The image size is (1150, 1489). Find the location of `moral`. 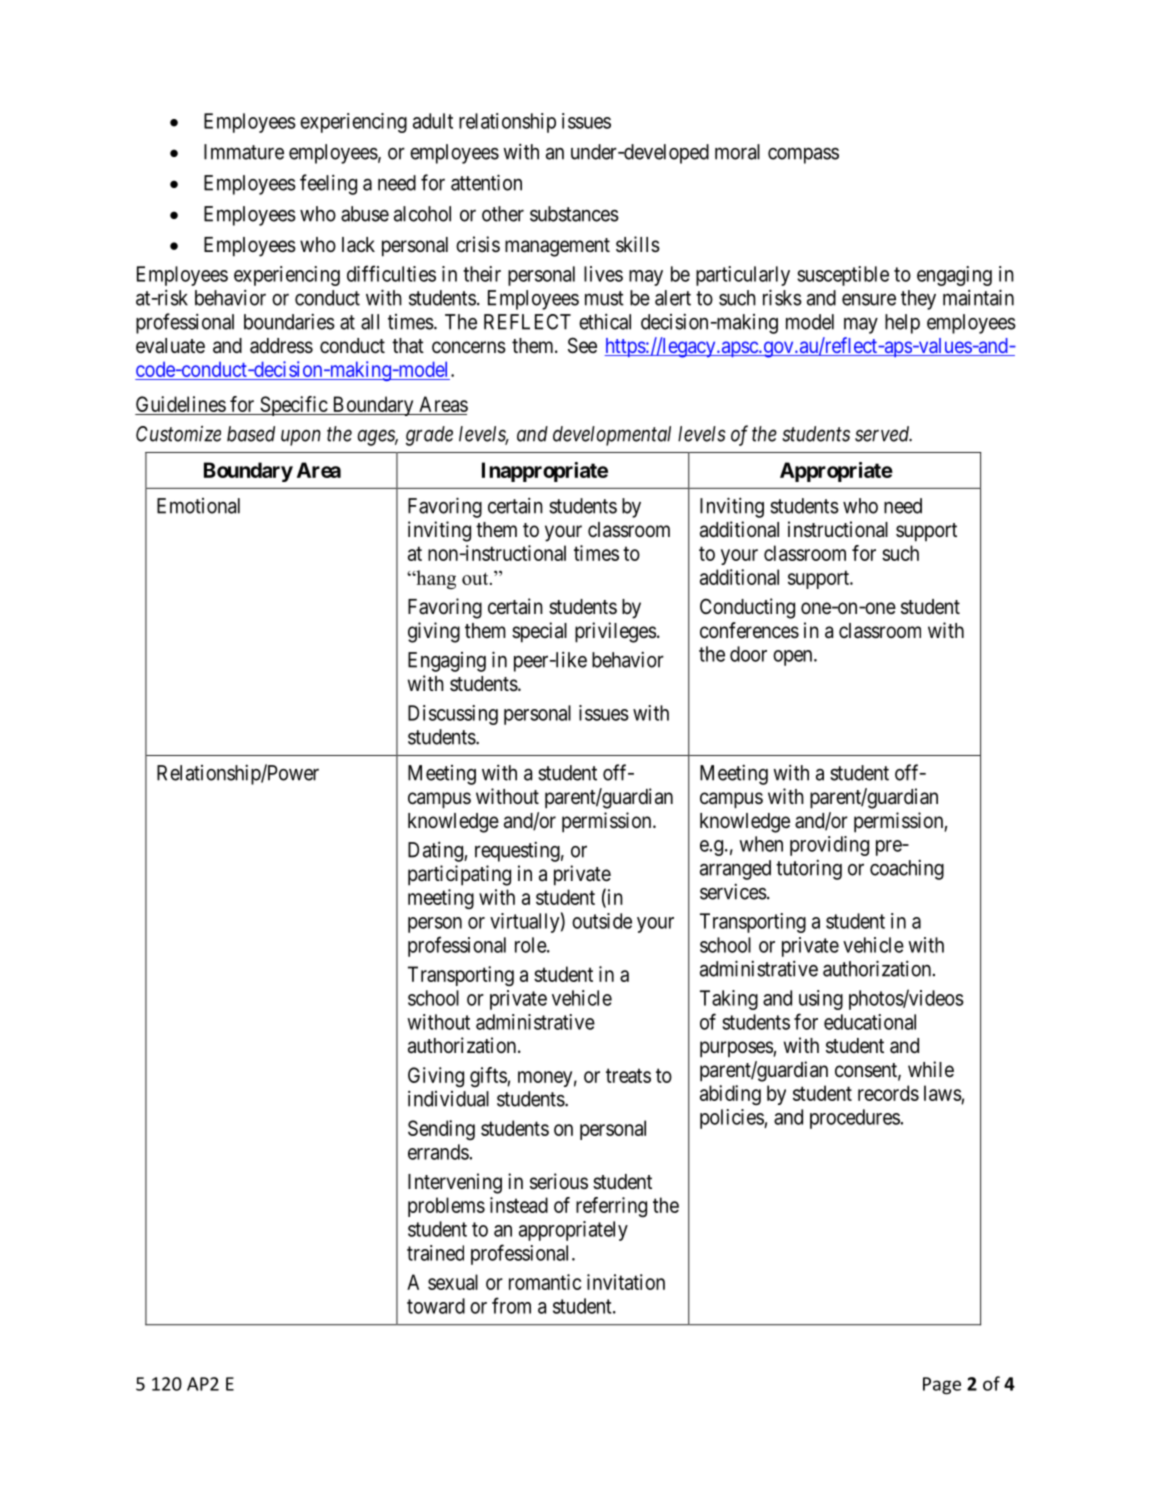

moral is located at coordinates (737, 152).
